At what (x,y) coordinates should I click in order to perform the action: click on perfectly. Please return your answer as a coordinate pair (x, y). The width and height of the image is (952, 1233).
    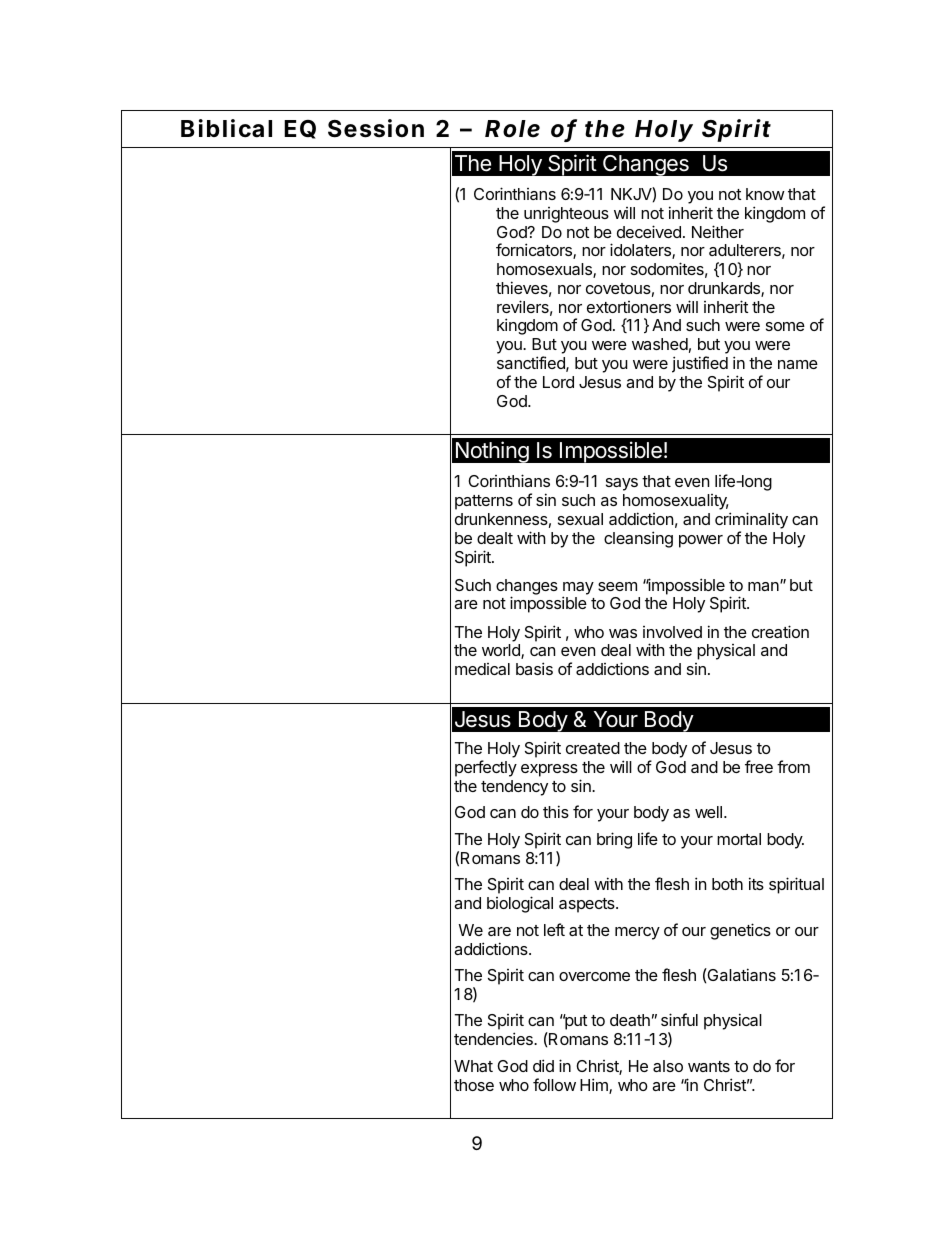
    Looking at the image, I should click on (486, 768).
